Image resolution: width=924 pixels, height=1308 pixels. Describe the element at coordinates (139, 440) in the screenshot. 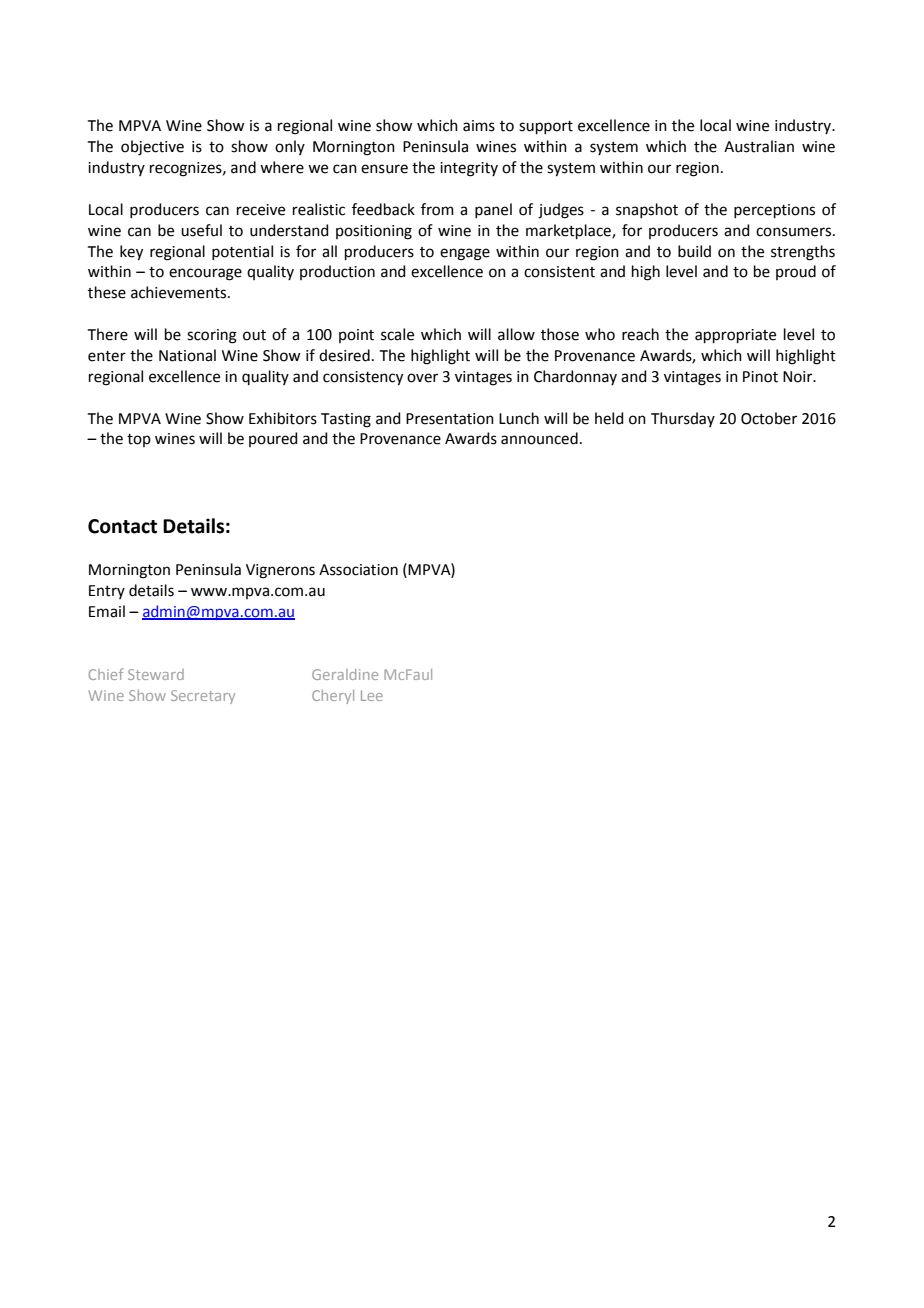

I see `top` at that location.
